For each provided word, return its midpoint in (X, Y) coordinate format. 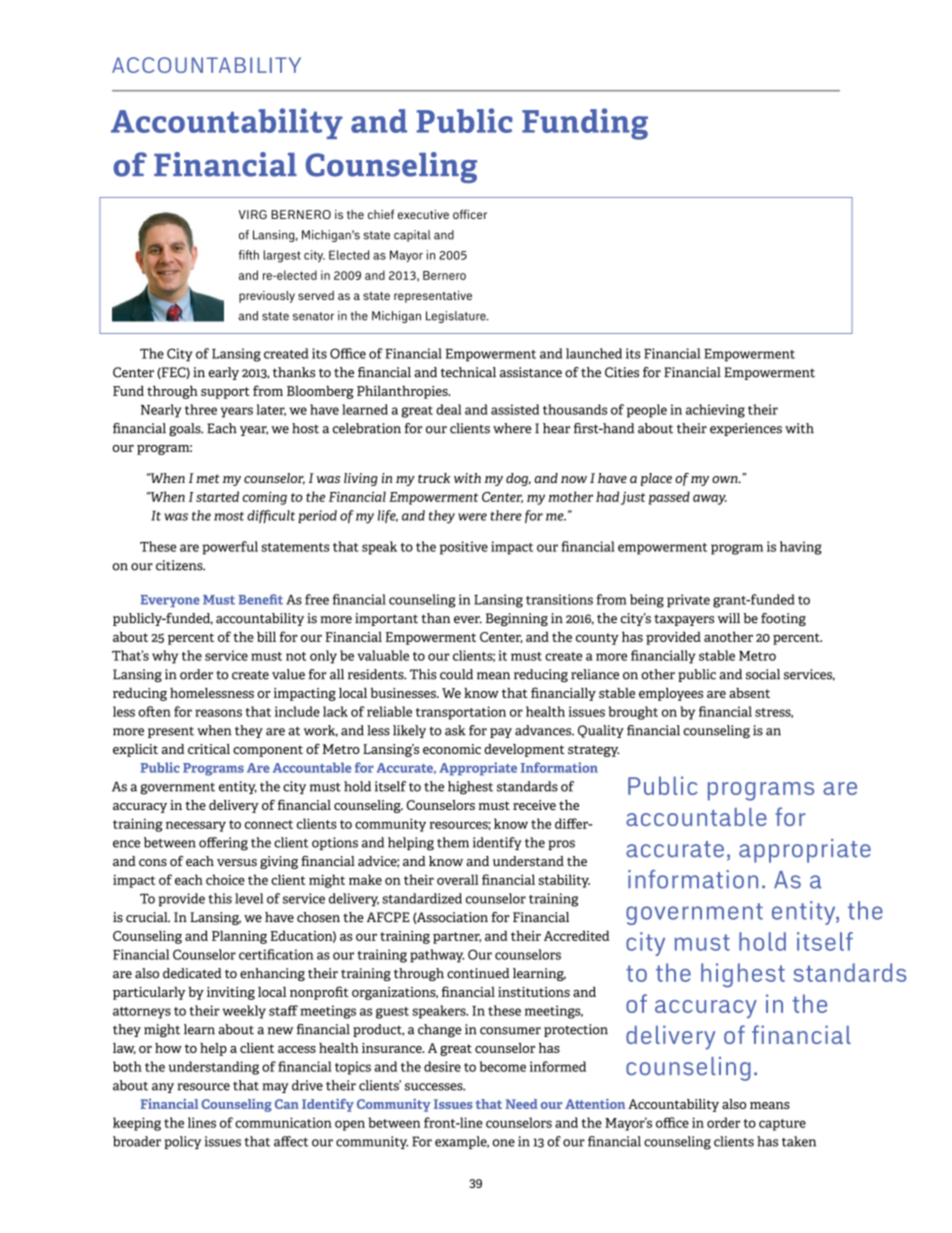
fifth (248, 255)
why (165, 657)
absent (749, 693)
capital (412, 236)
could (456, 674)
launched (594, 353)
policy (183, 1142)
